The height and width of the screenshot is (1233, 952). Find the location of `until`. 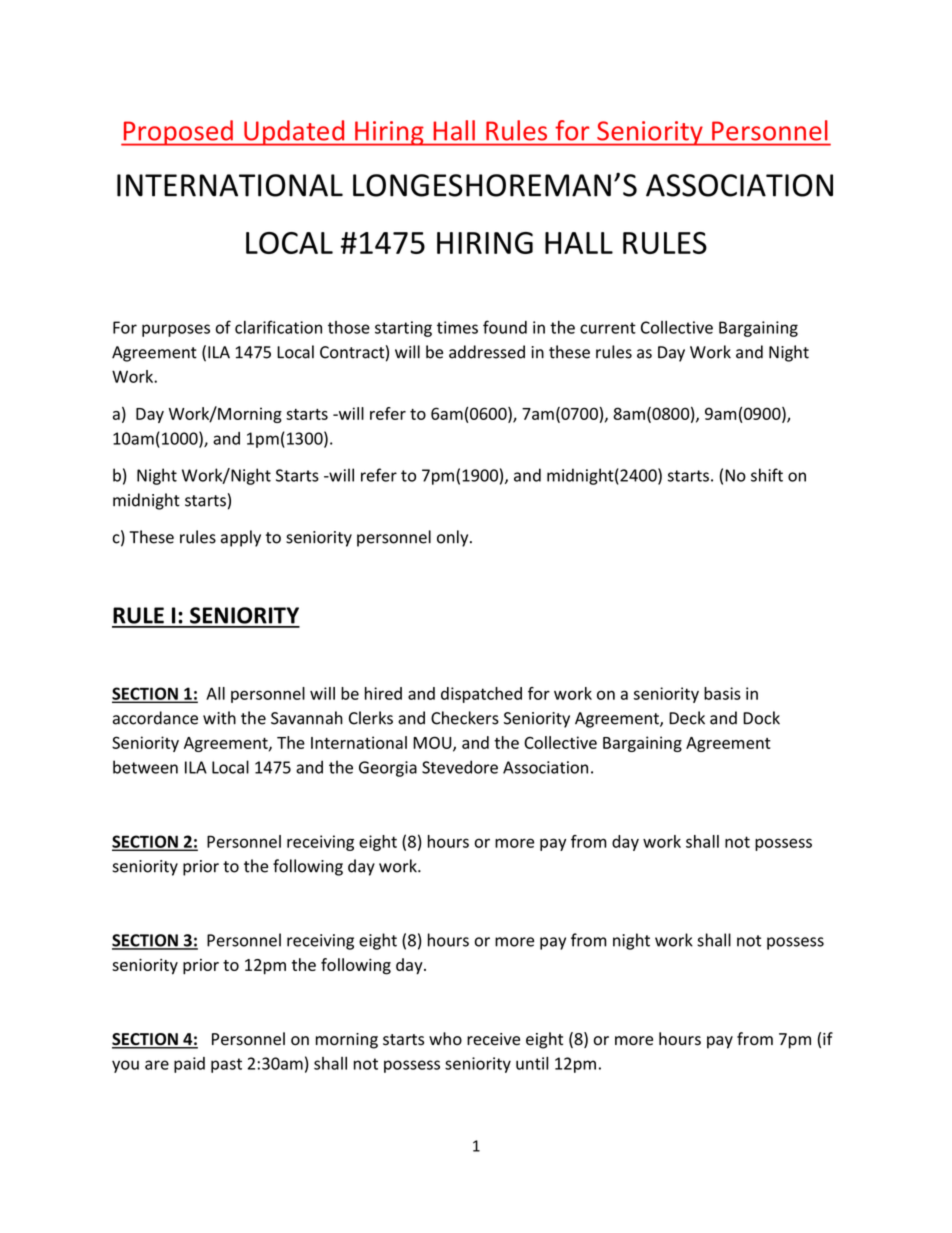

until is located at coordinates (532, 1063).
